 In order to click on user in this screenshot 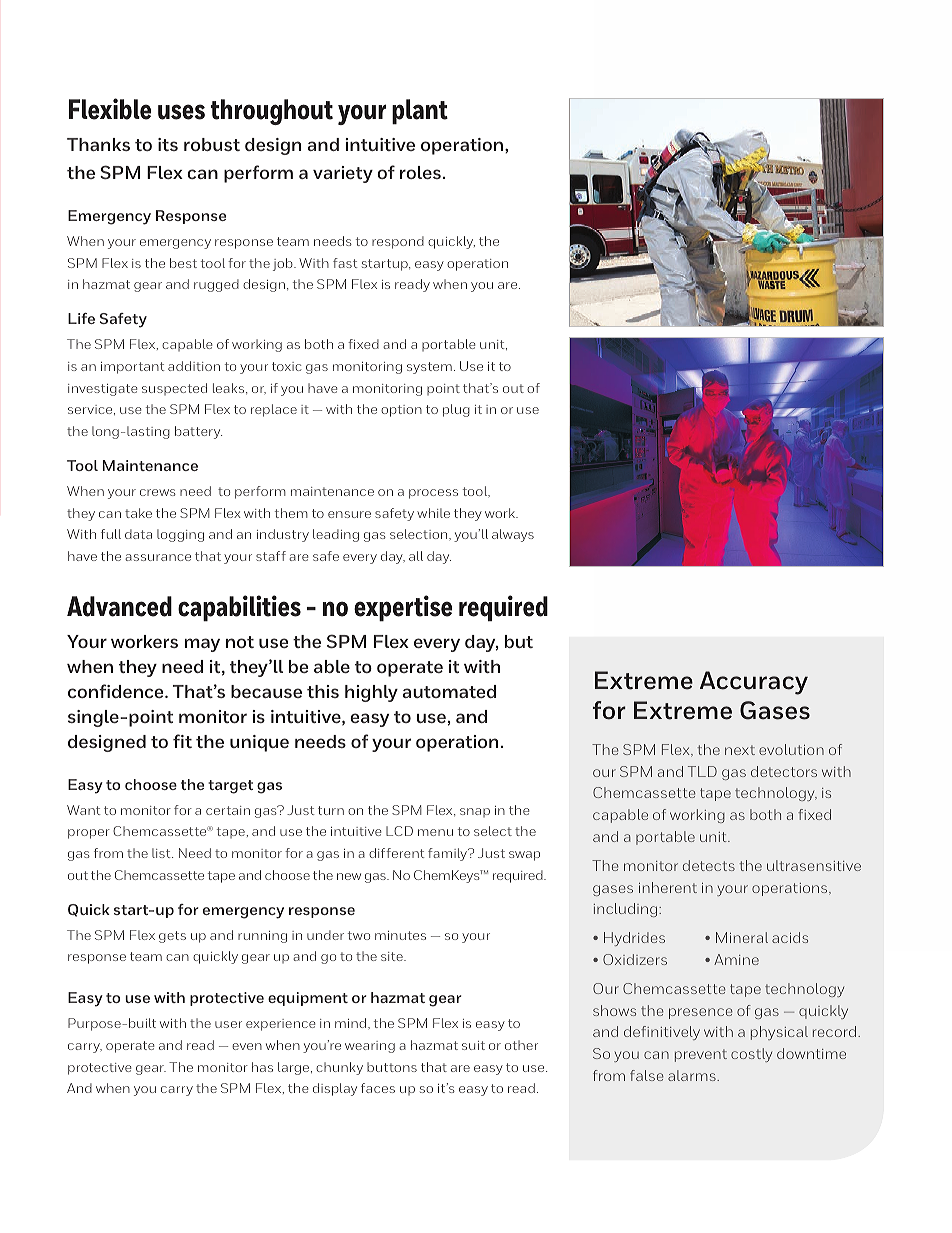, I will do `click(228, 1024)`.
